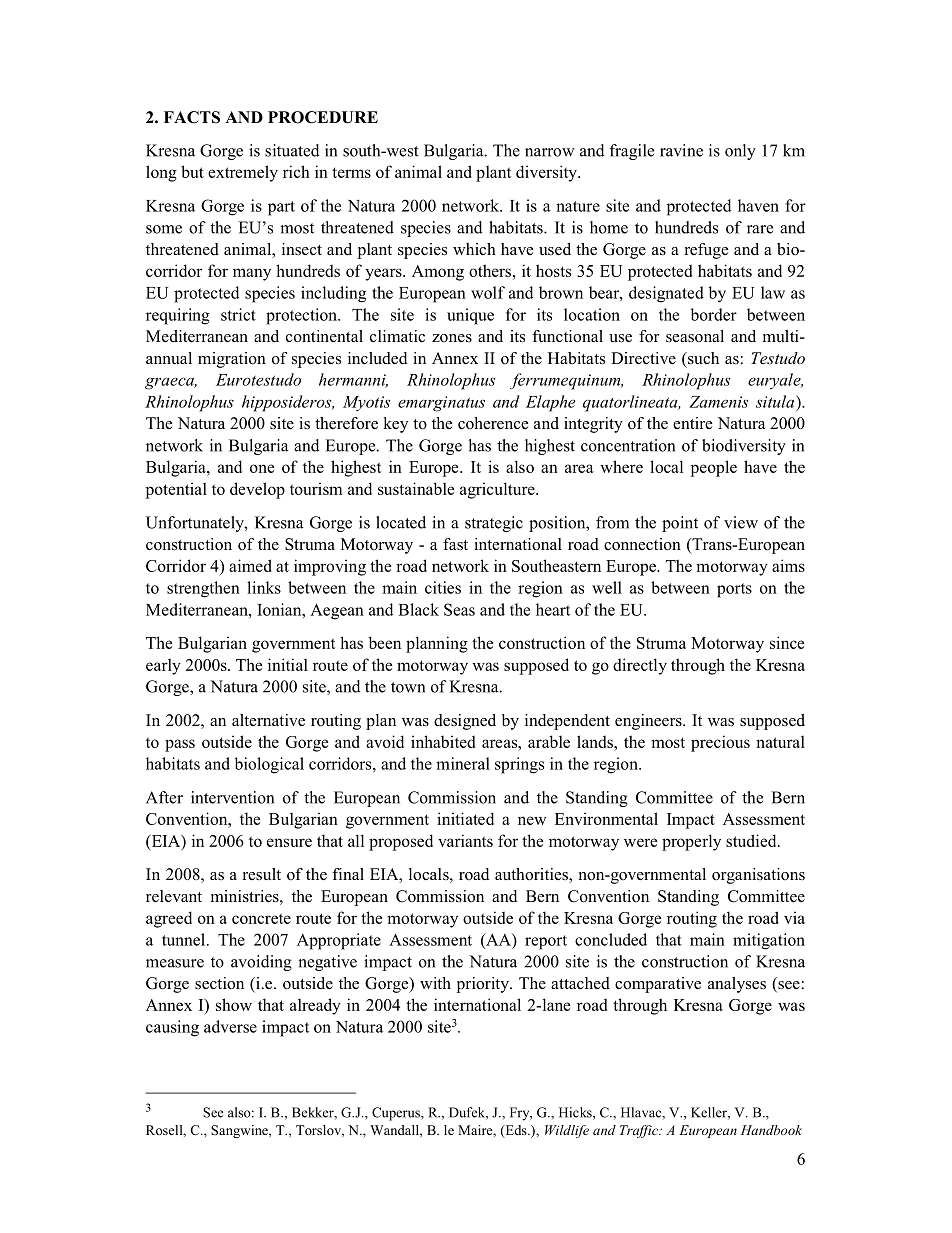  What do you see at coordinates (720, 743) in the screenshot?
I see `precious` at bounding box center [720, 743].
